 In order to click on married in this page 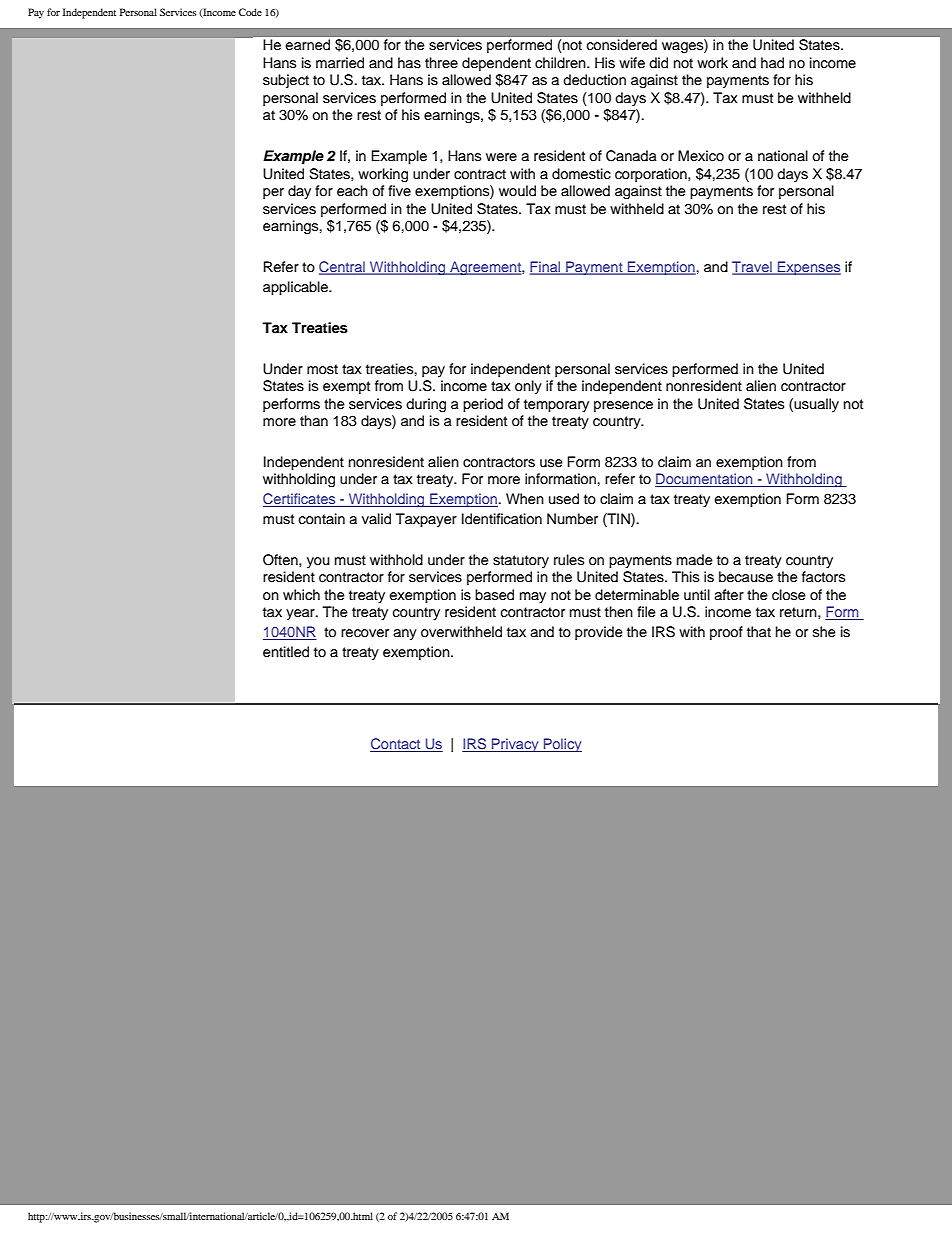, I will do `click(340, 63)`.
